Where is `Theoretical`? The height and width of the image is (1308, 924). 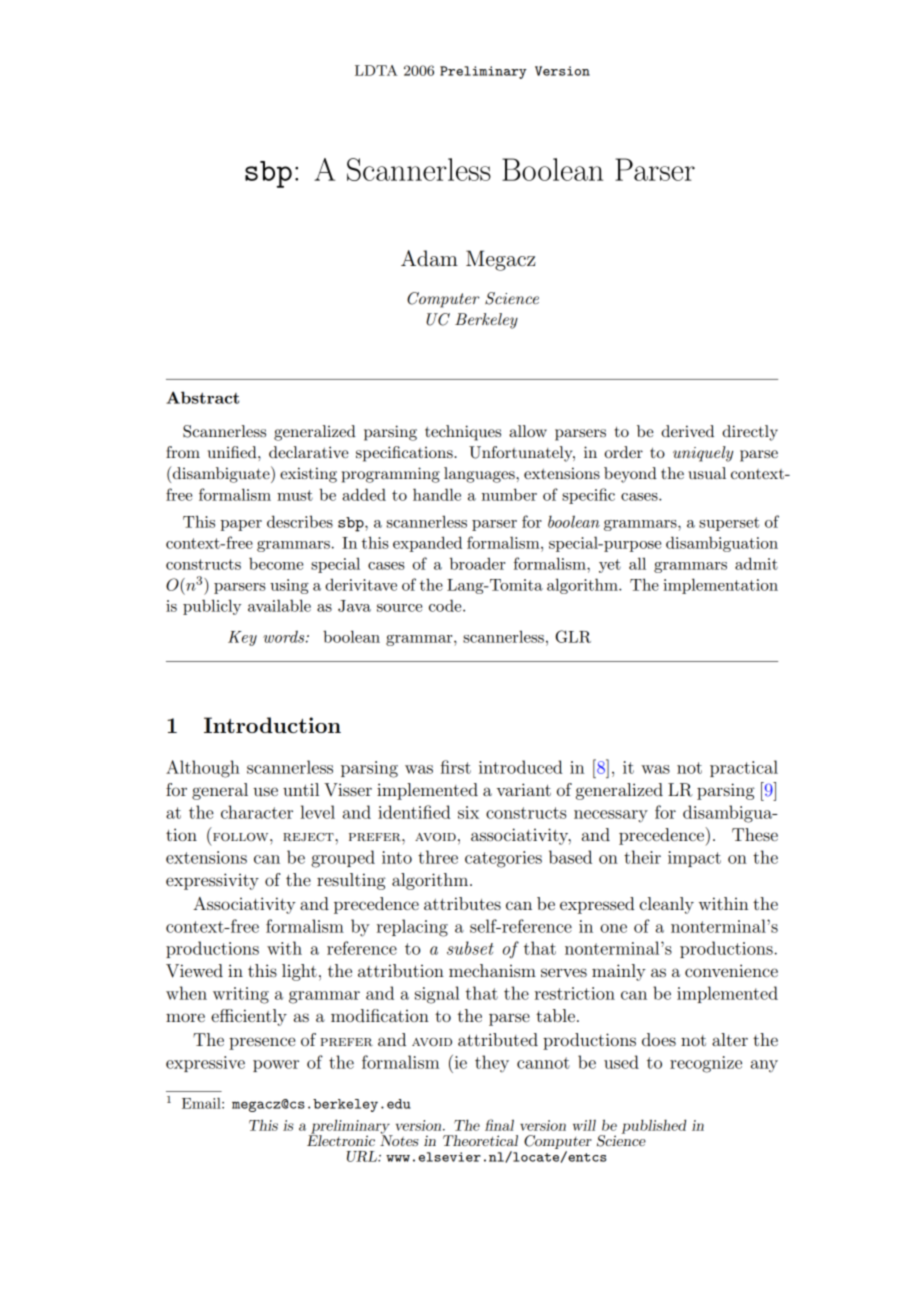 Theoretical is located at coordinates (480, 1140).
